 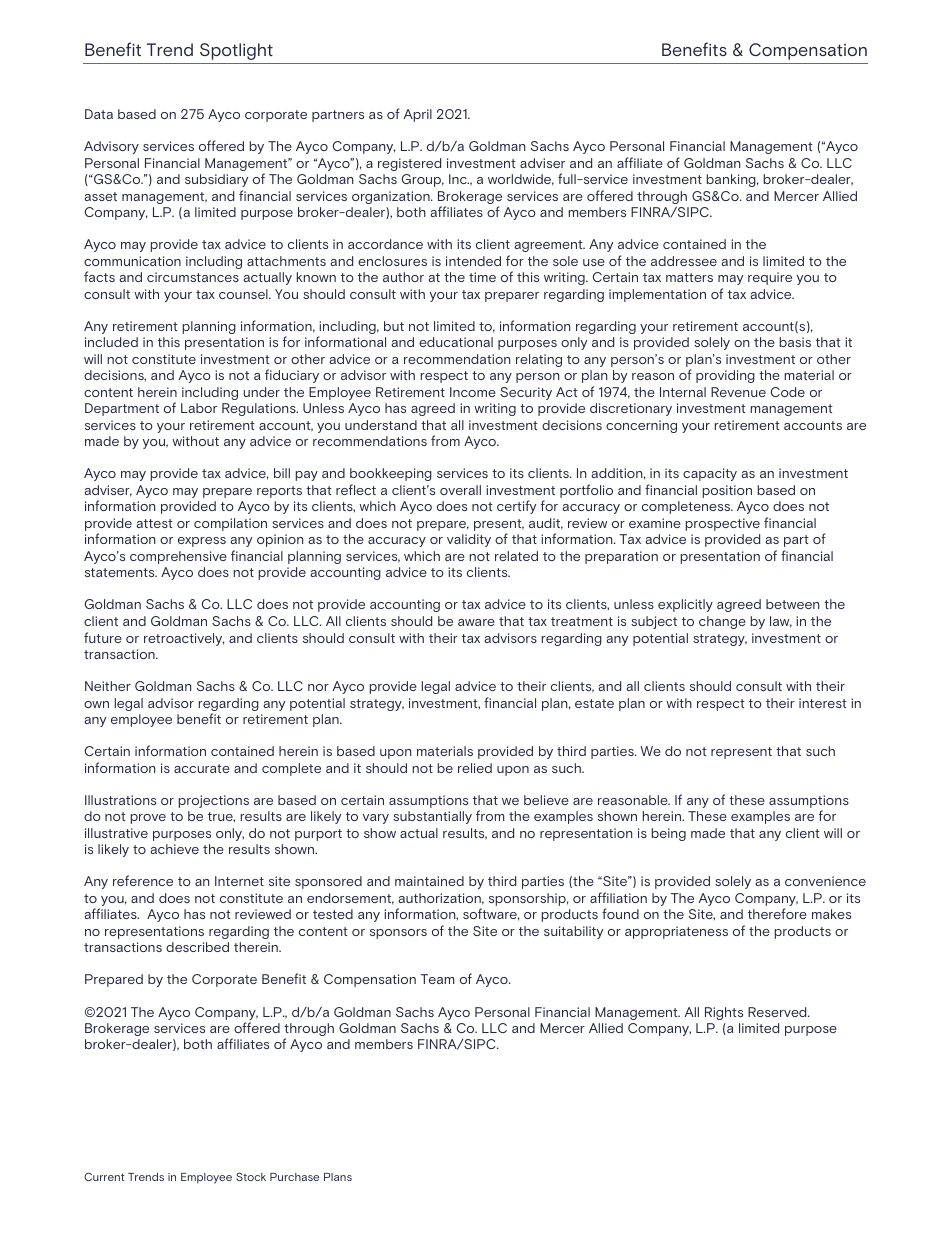 What do you see at coordinates (111, 342) in the screenshot?
I see `included` at bounding box center [111, 342].
